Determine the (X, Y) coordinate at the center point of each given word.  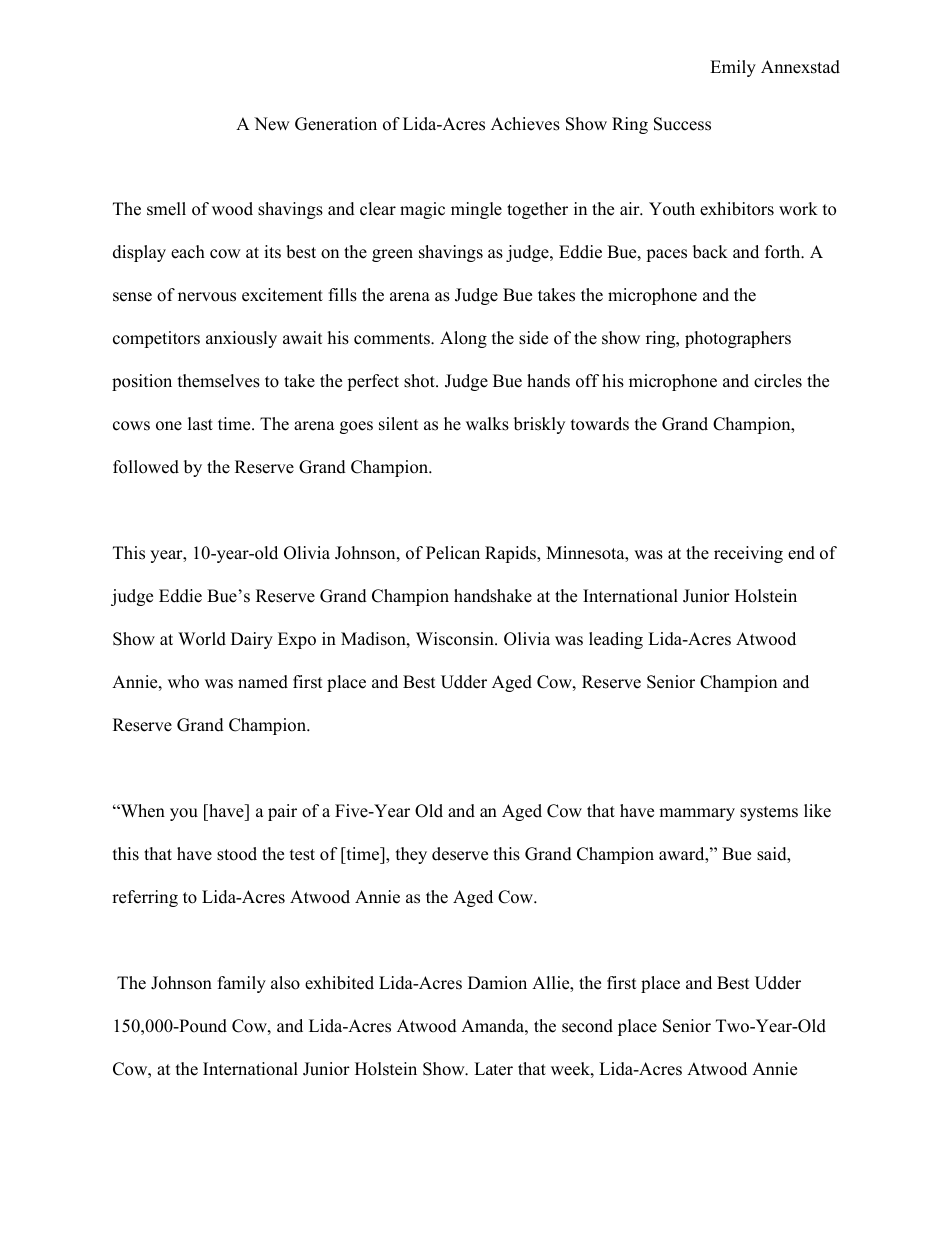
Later (493, 1069)
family (242, 984)
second (587, 1026)
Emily (733, 68)
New (272, 124)
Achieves (525, 124)
